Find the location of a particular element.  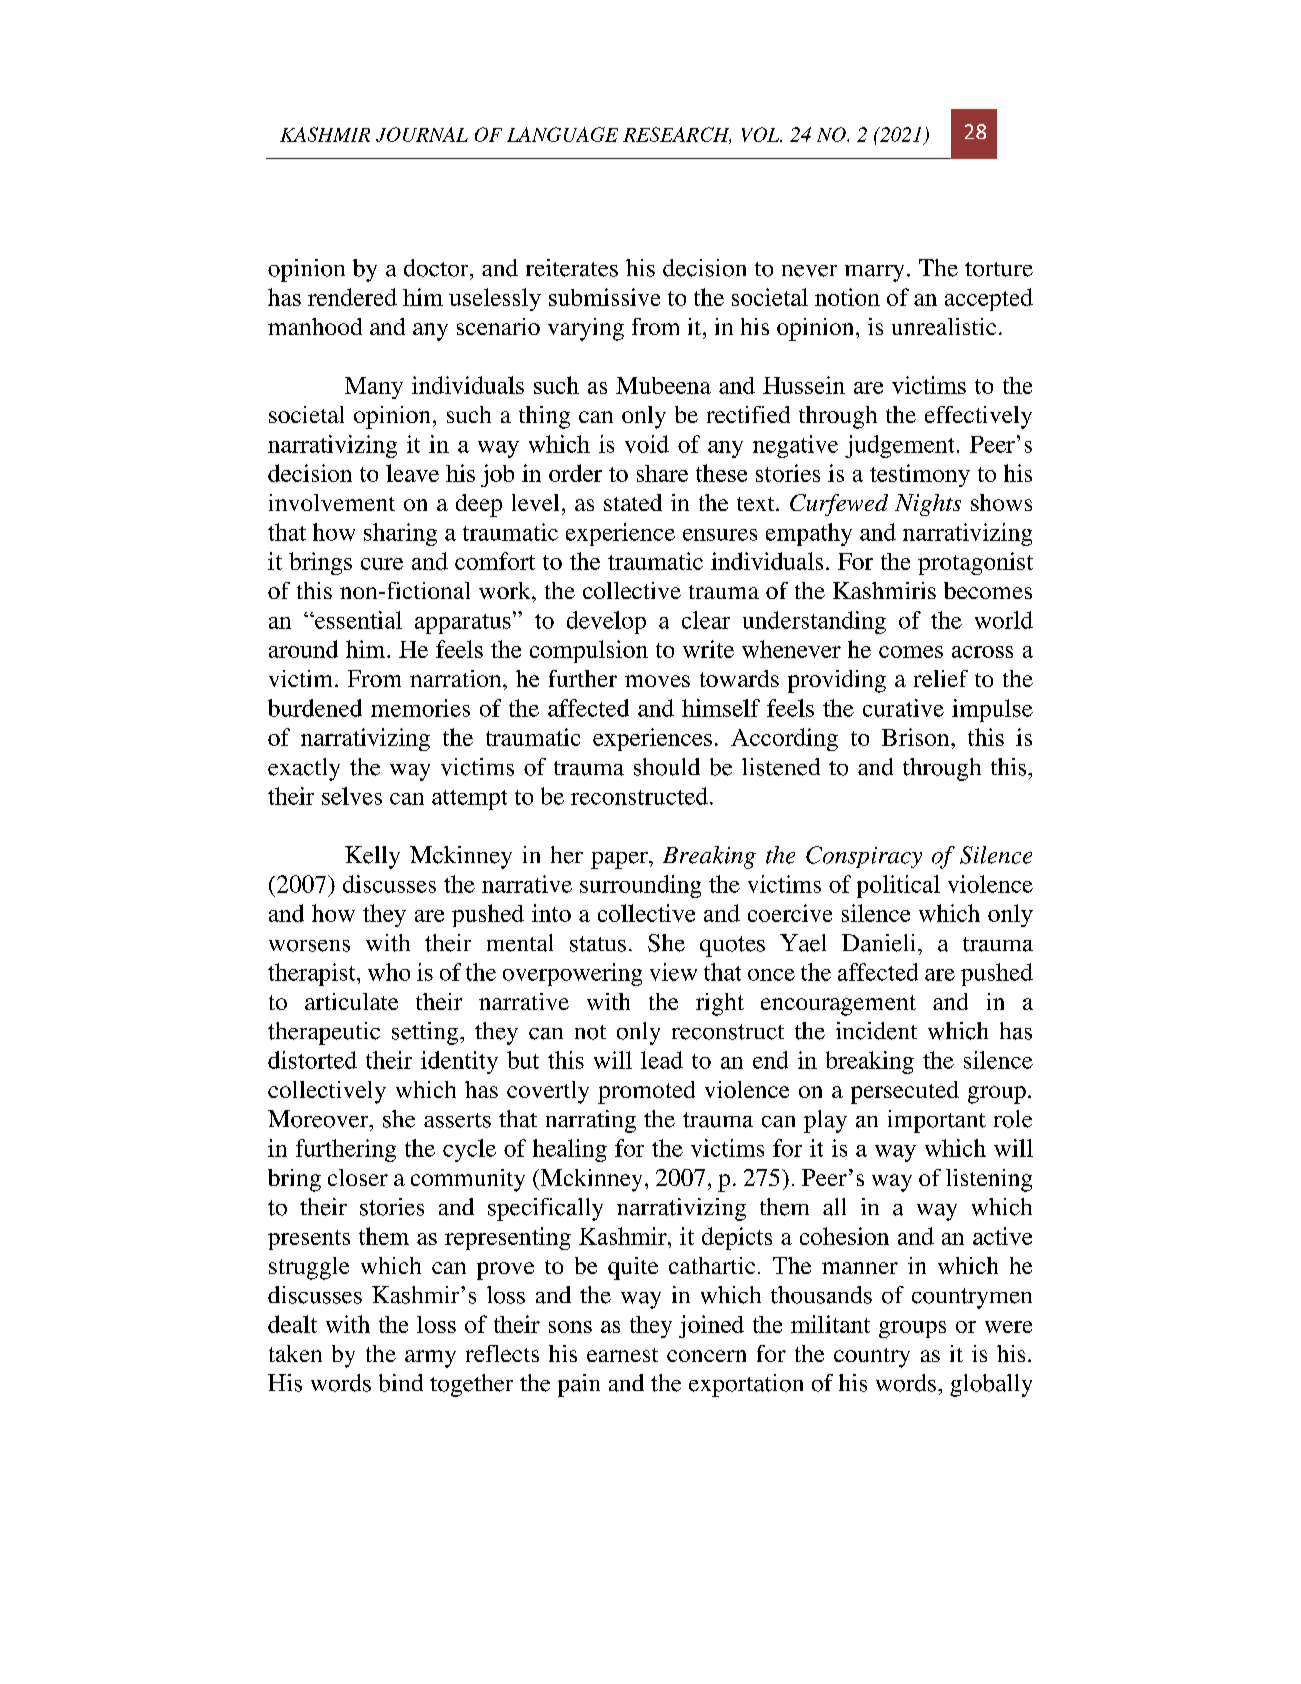

view is located at coordinates (673, 972).
